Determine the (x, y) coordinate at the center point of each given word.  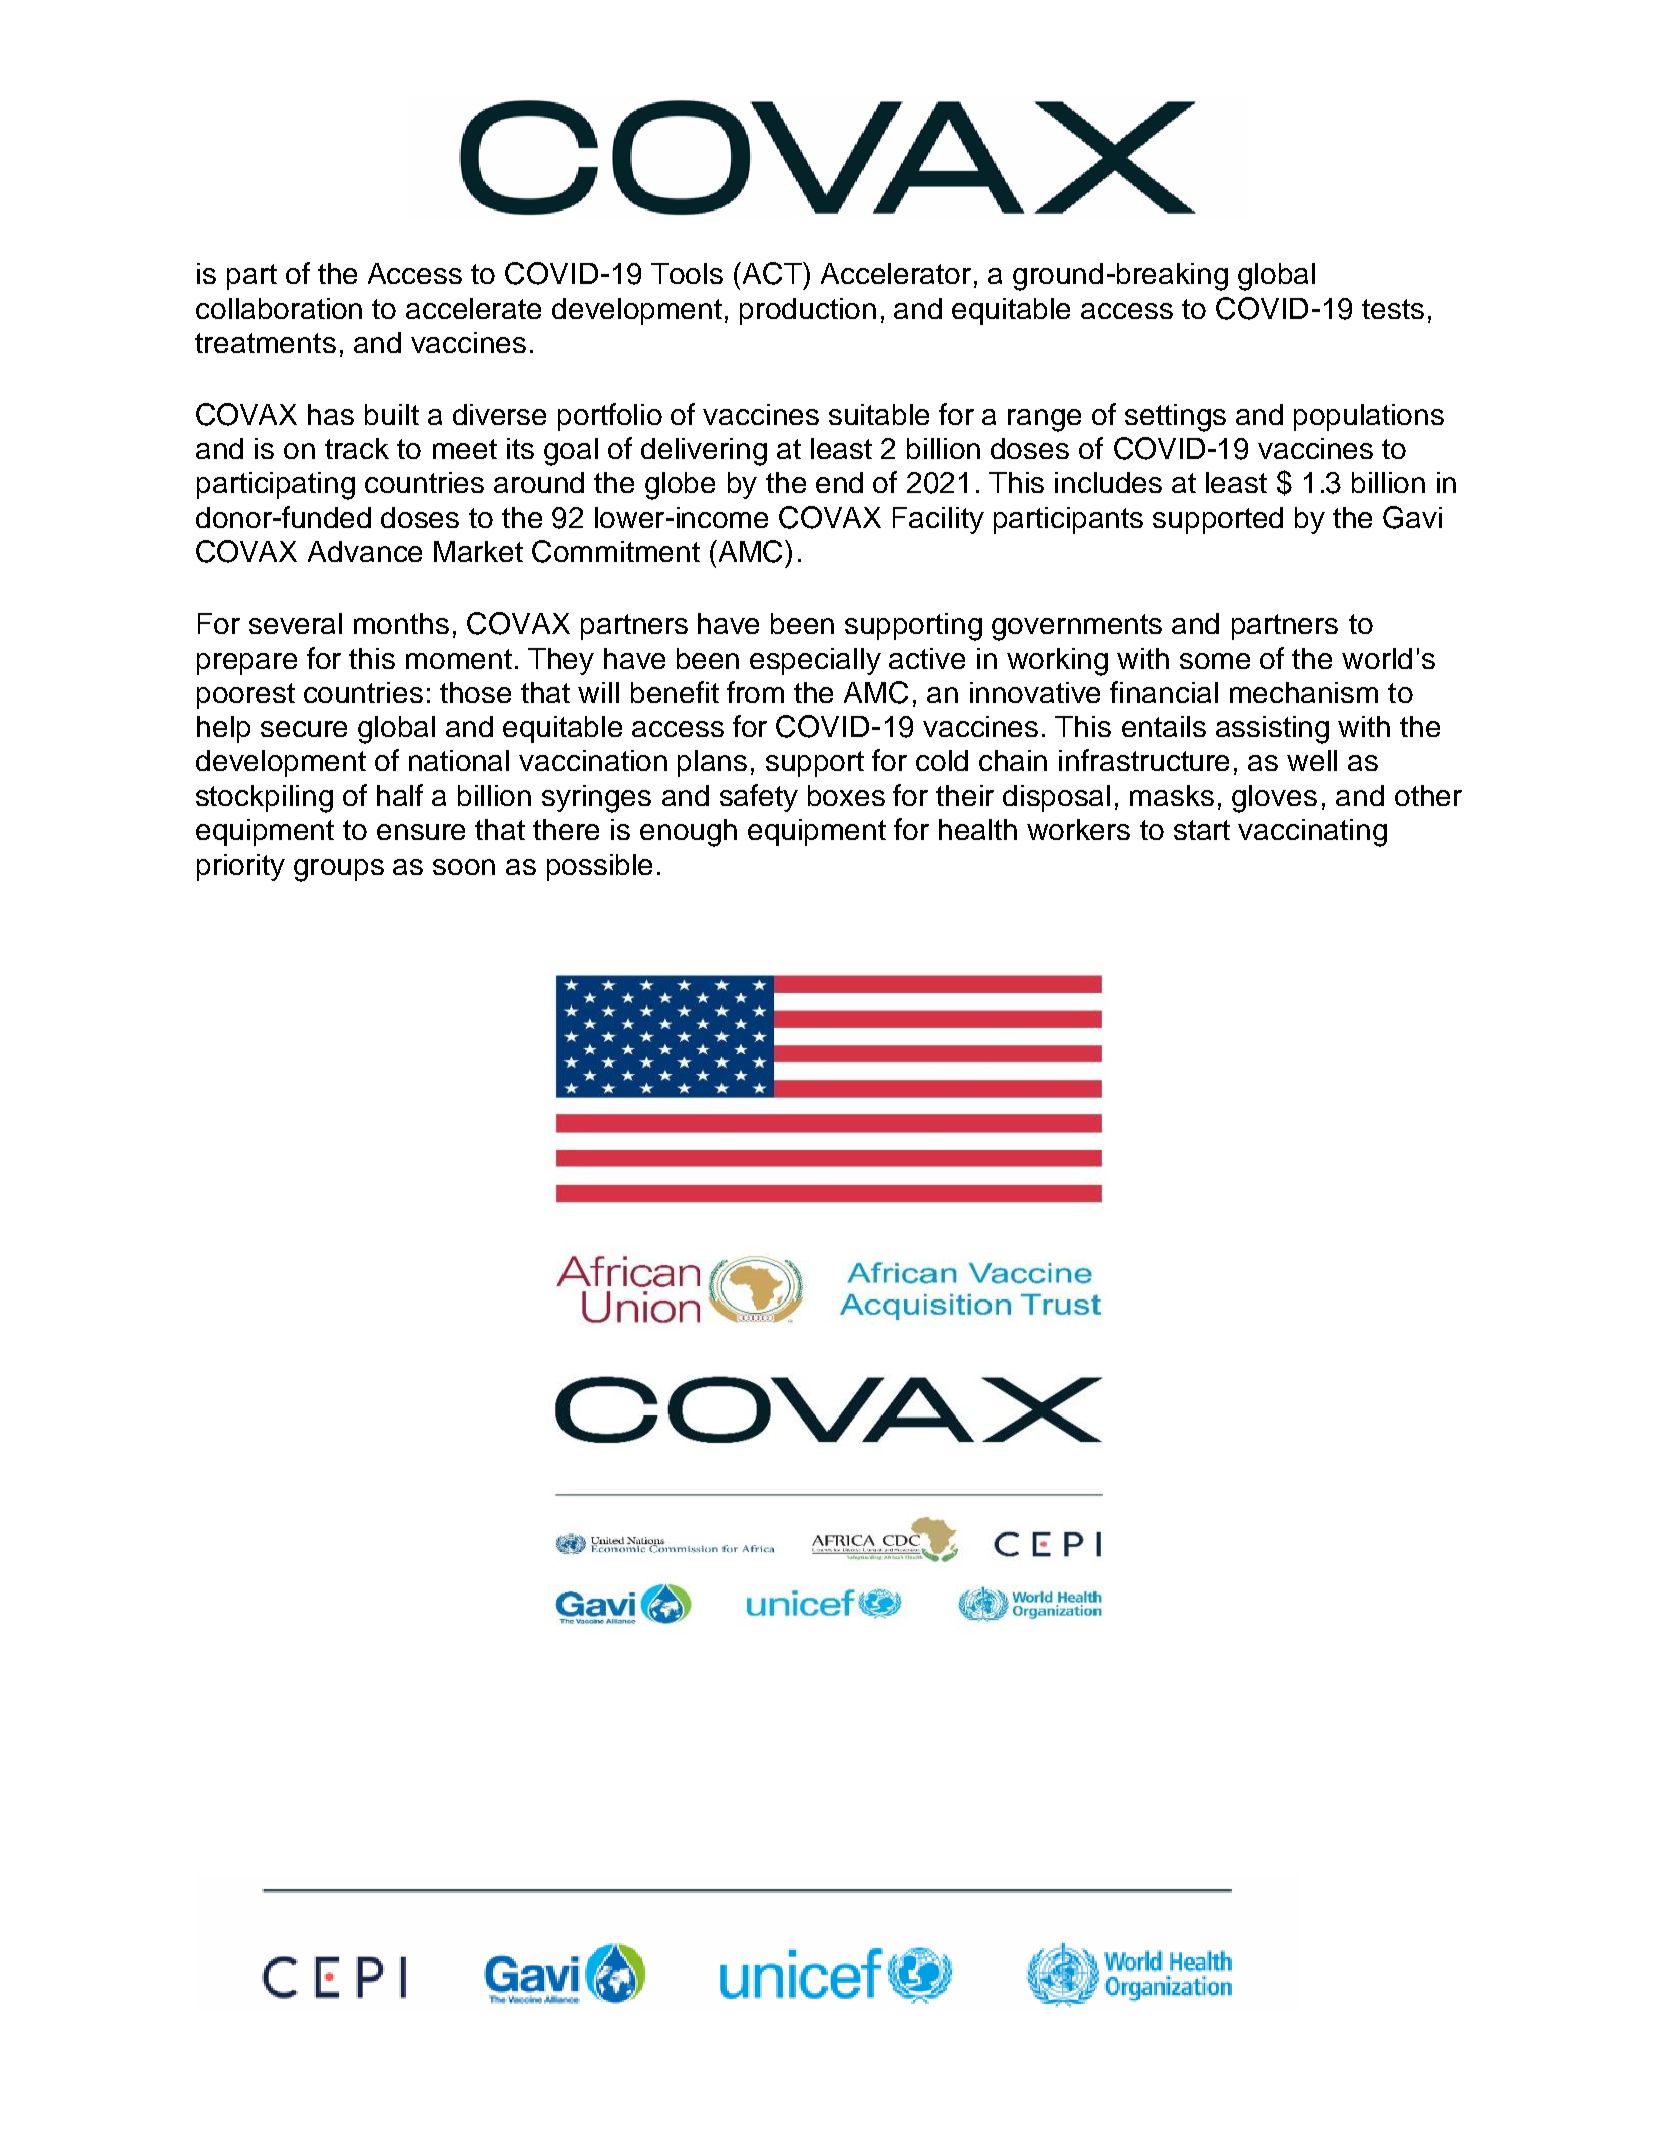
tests (1393, 309)
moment (459, 659)
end (839, 482)
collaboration (279, 308)
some (1215, 661)
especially (815, 661)
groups (339, 870)
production (808, 311)
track (357, 448)
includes (1108, 482)
